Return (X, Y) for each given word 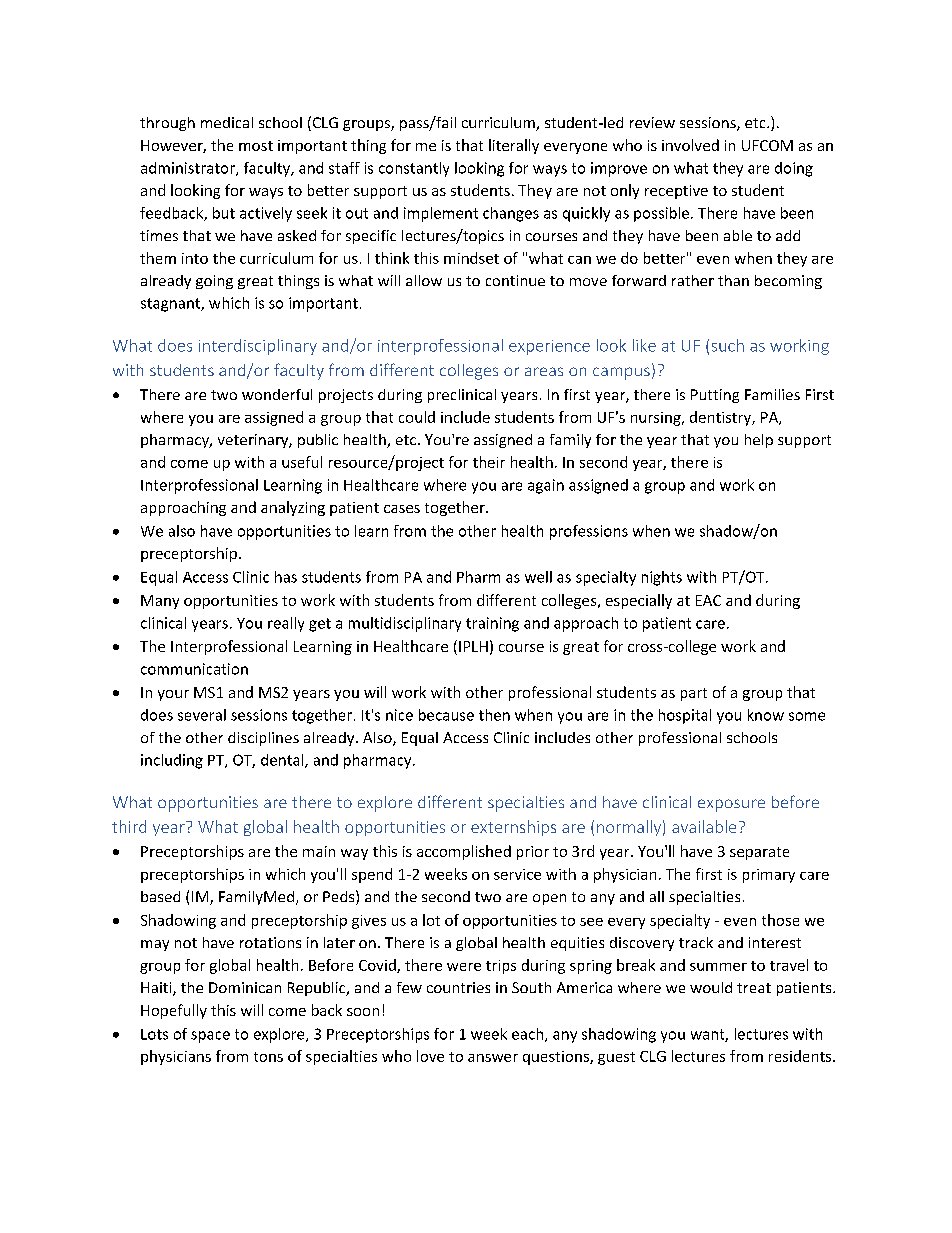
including (172, 761)
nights (662, 578)
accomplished (464, 852)
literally (514, 146)
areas (544, 371)
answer (493, 1058)
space (210, 1037)
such (728, 345)
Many (160, 602)
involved (690, 145)
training (492, 624)
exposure (731, 805)
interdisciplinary (258, 347)
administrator (189, 169)
